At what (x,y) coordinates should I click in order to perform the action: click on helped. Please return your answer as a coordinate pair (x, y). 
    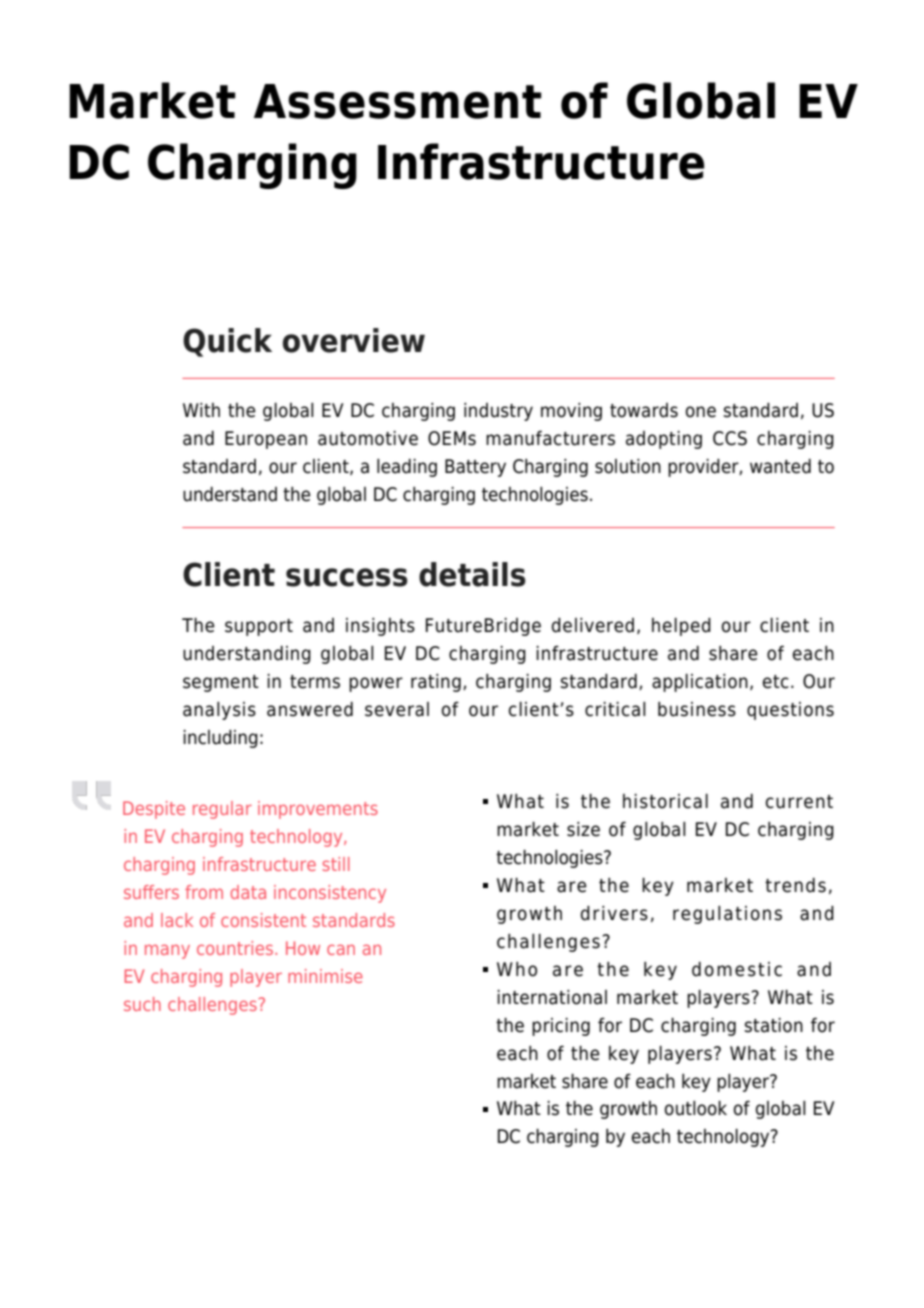
    Looking at the image, I should click on (681, 627).
